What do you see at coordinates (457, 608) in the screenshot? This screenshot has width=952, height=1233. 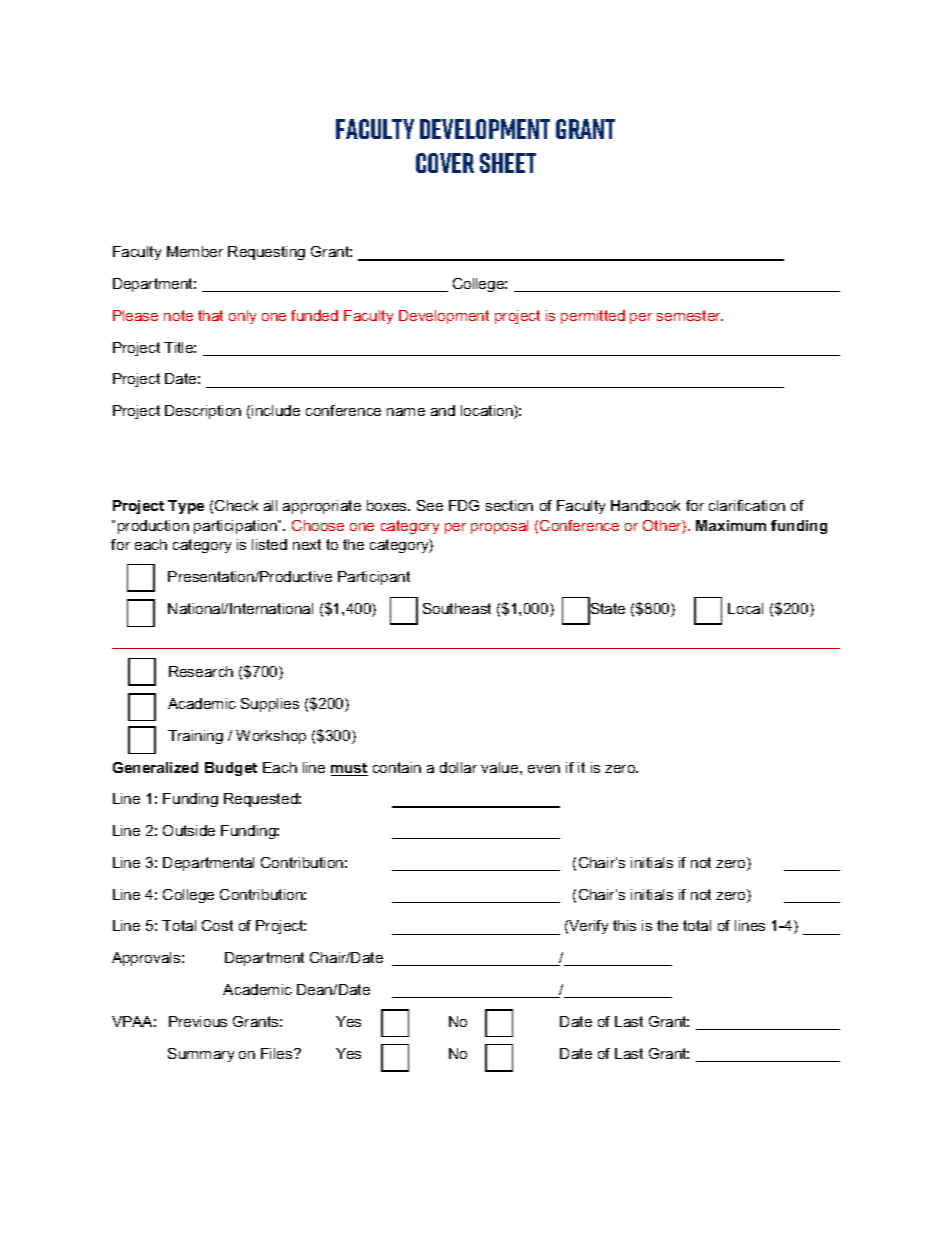 I see `Southeast` at bounding box center [457, 608].
